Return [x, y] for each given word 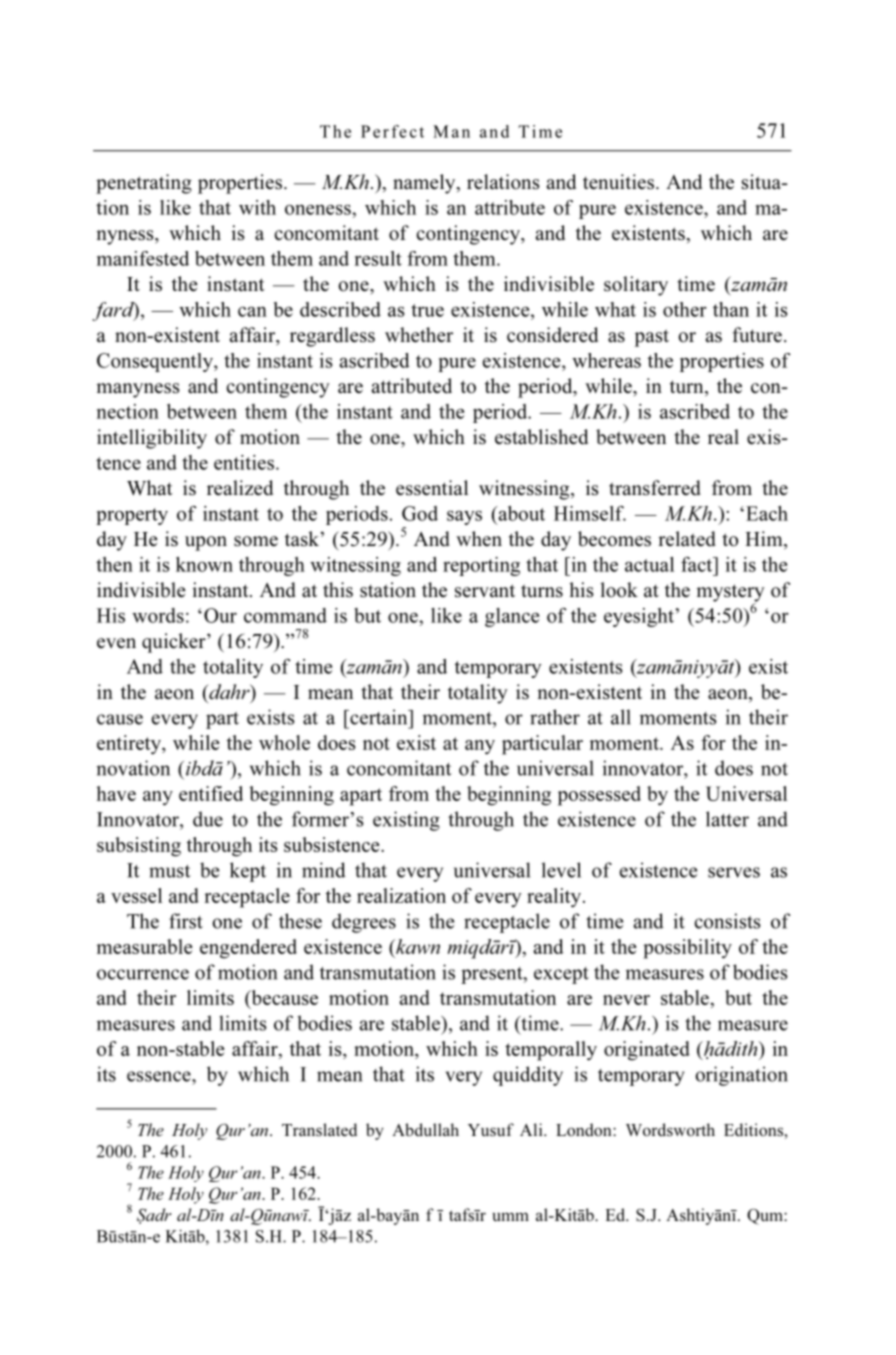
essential [432, 488]
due [208, 819]
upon [206, 543]
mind [324, 870]
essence [160, 1076]
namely [425, 184]
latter [727, 819]
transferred [655, 488]
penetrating [144, 184]
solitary [636, 286]
